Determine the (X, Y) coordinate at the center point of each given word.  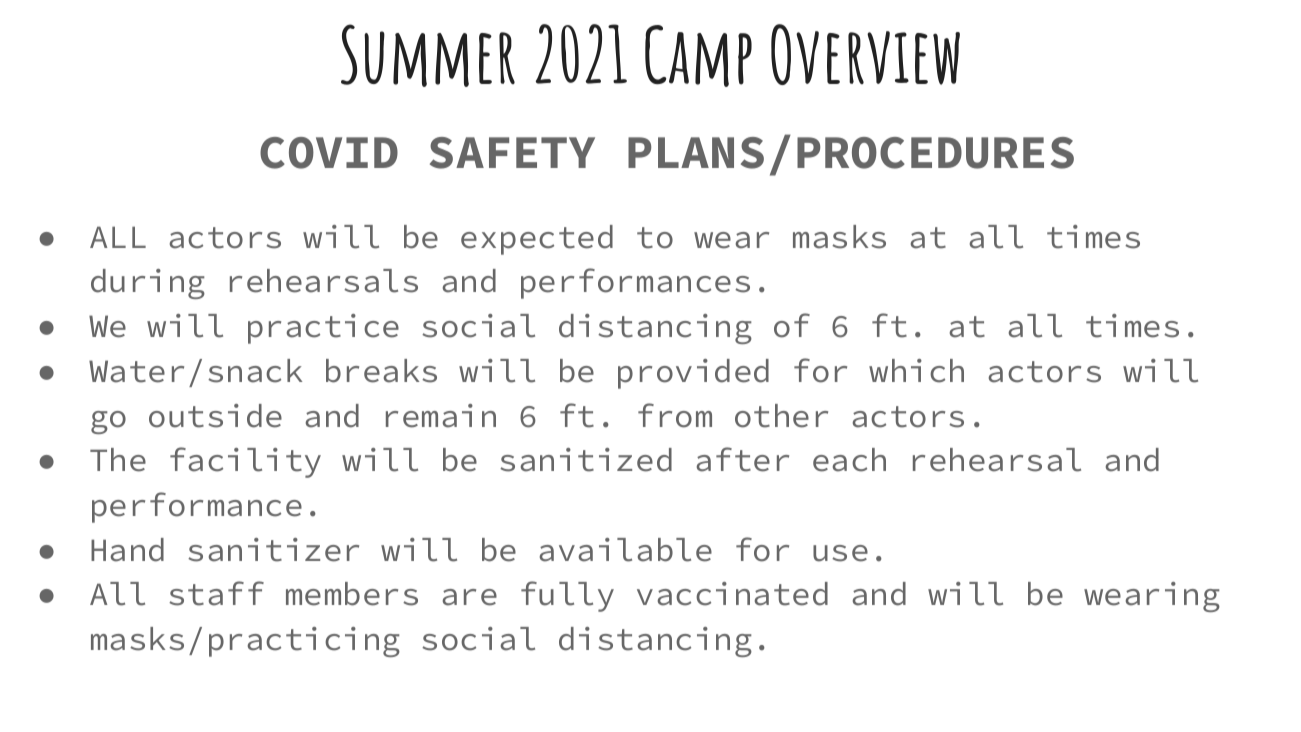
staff (216, 593)
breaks (381, 371)
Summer (428, 55)
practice (323, 329)
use (840, 553)
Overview (865, 54)
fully (567, 596)
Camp (698, 56)
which (916, 371)
